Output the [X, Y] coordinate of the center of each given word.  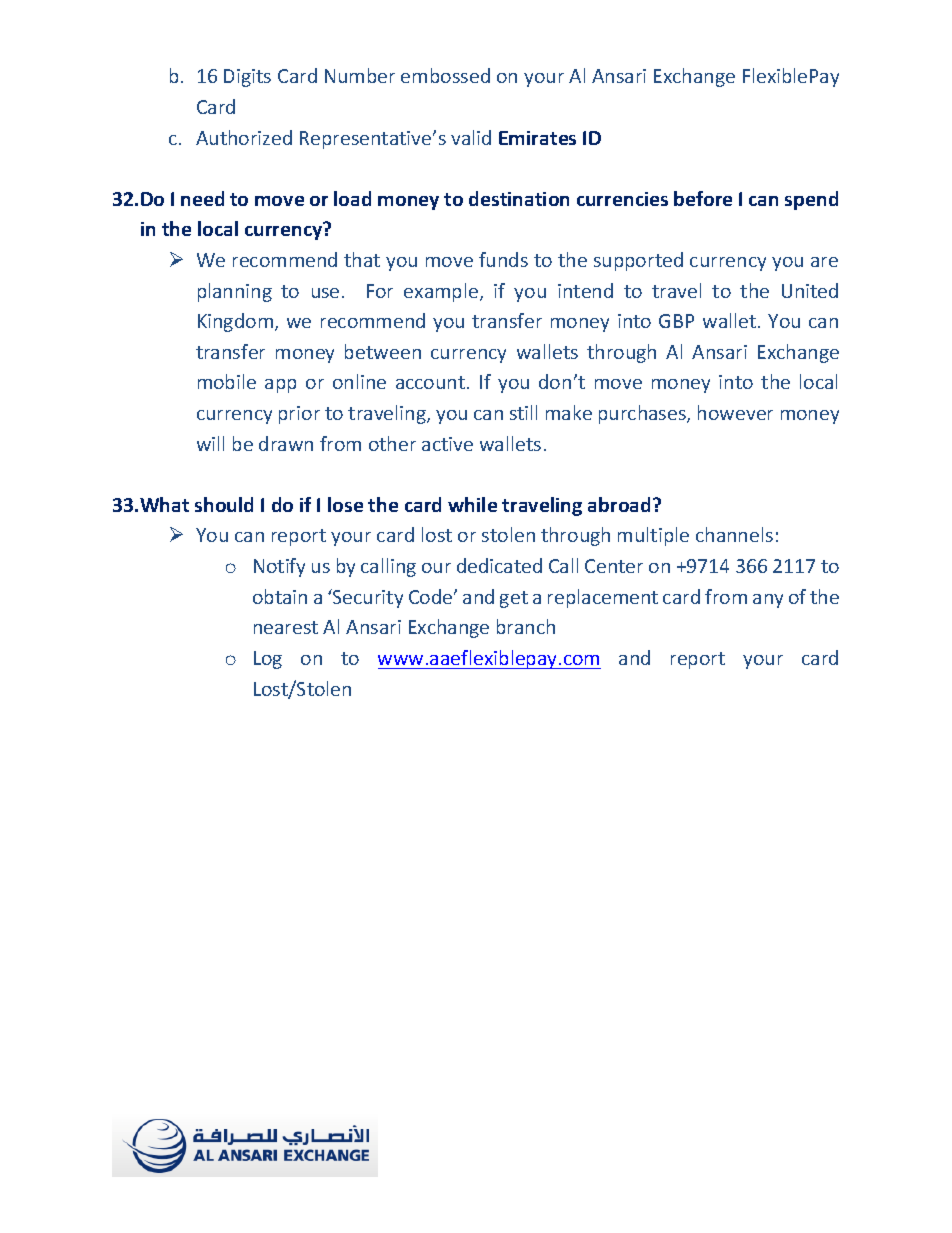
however [735, 412]
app [280, 386]
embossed [445, 75]
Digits [247, 78]
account [430, 382]
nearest [286, 627]
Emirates [537, 138]
